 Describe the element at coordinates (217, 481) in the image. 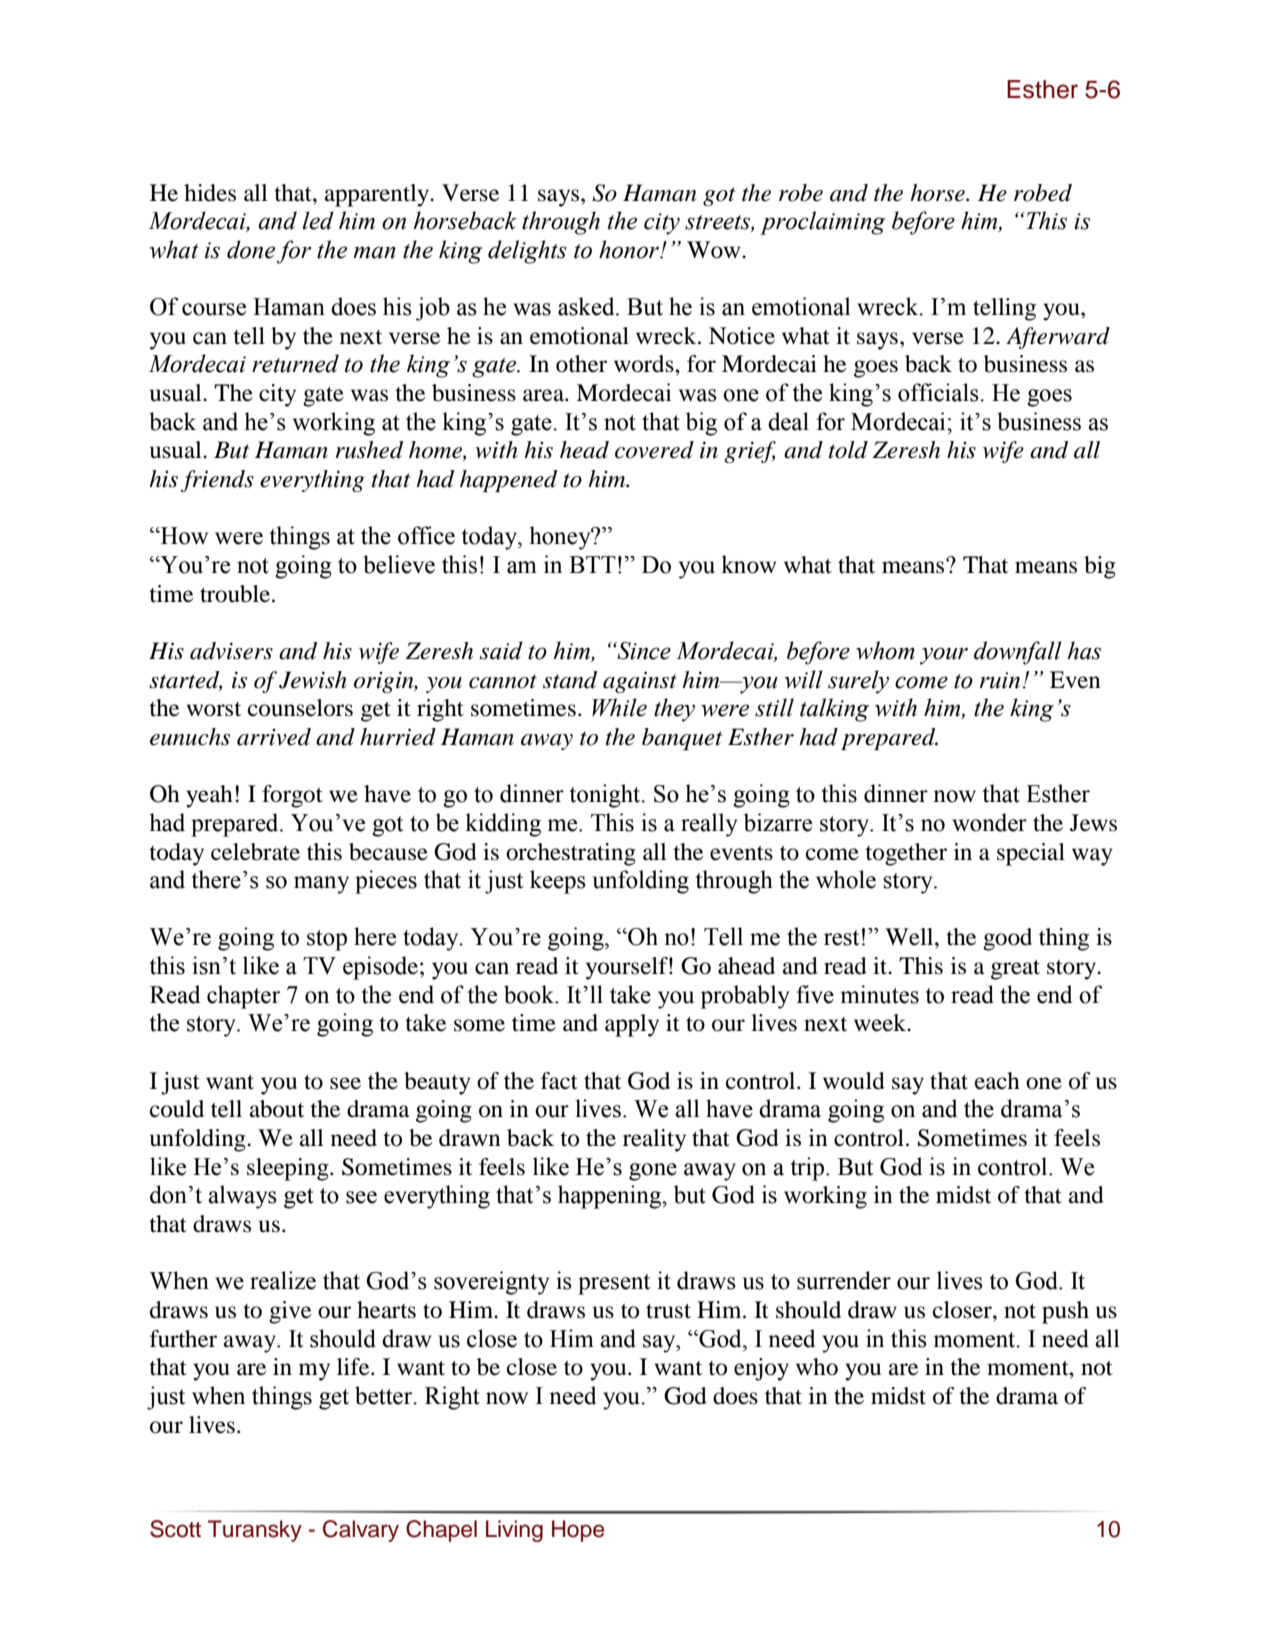

I see `friends` at that location.
